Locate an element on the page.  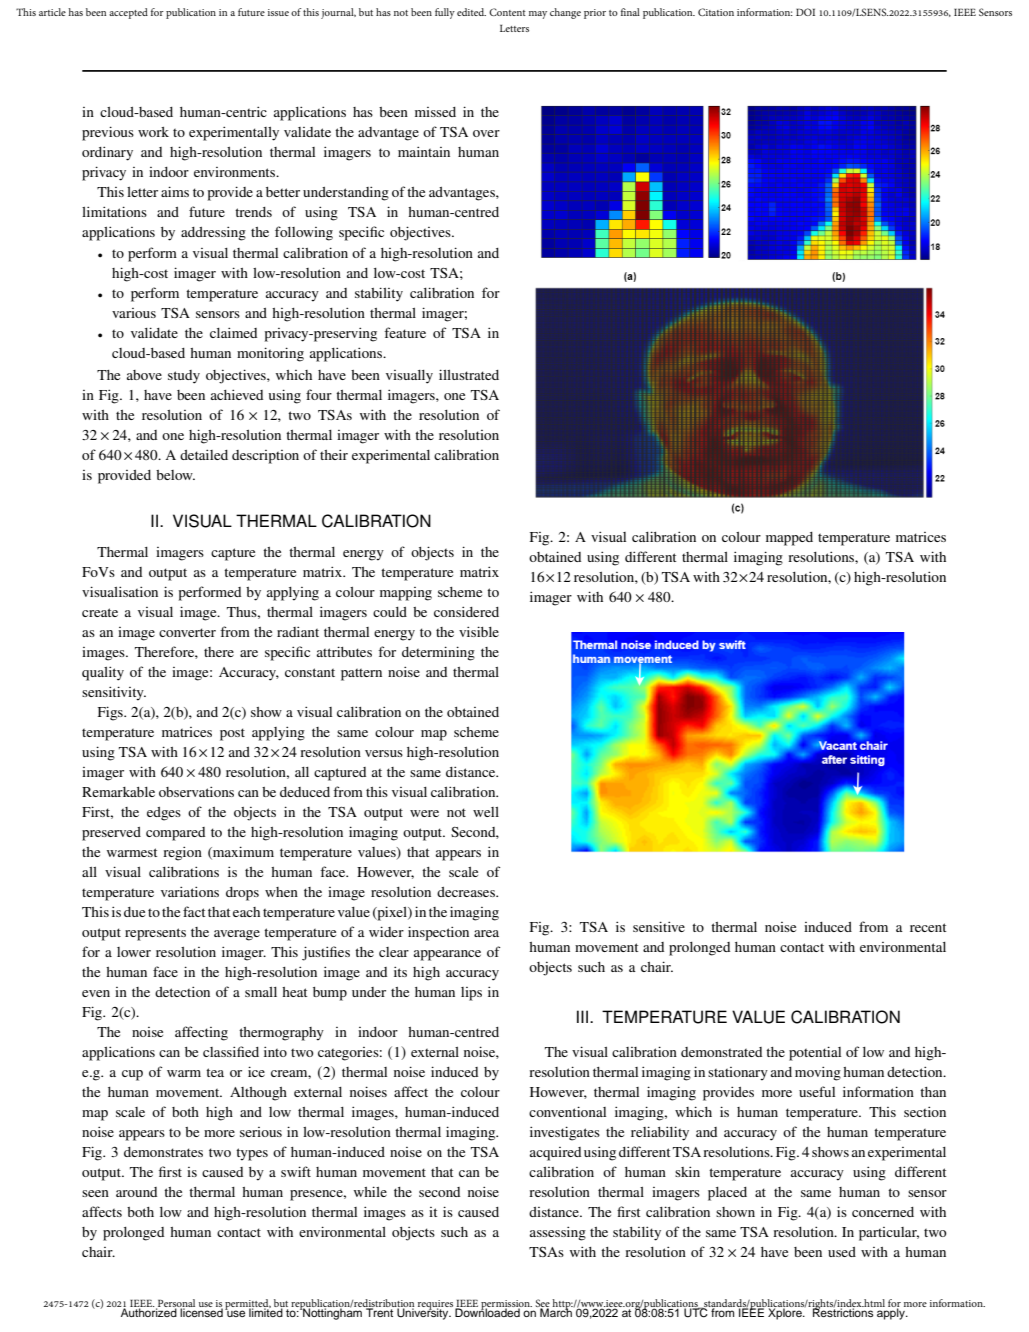
decreases is located at coordinates (467, 892).
